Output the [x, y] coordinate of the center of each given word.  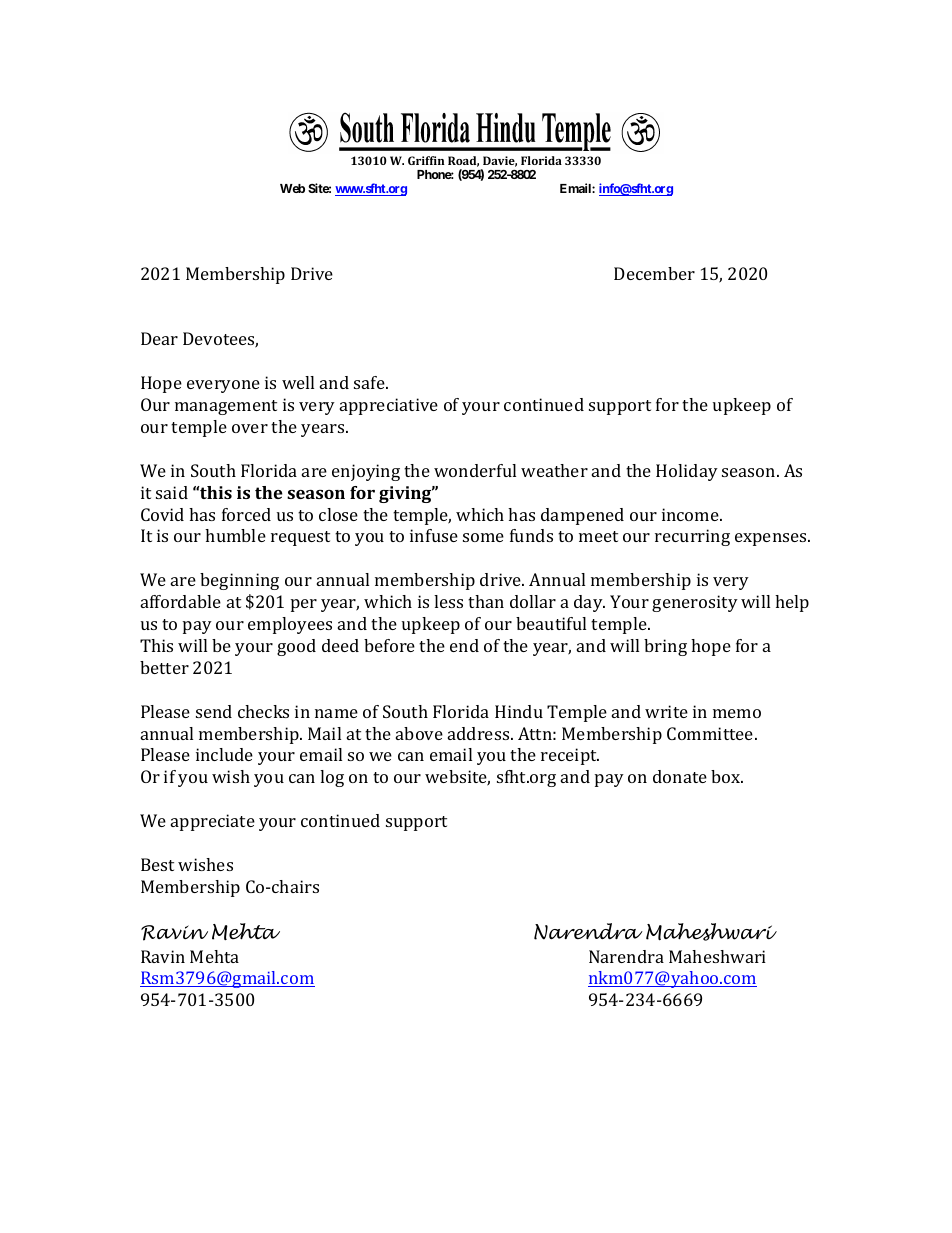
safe [370, 382]
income [691, 514]
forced [246, 514]
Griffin [426, 160]
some [483, 537]
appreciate [213, 822]
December [654, 273]
